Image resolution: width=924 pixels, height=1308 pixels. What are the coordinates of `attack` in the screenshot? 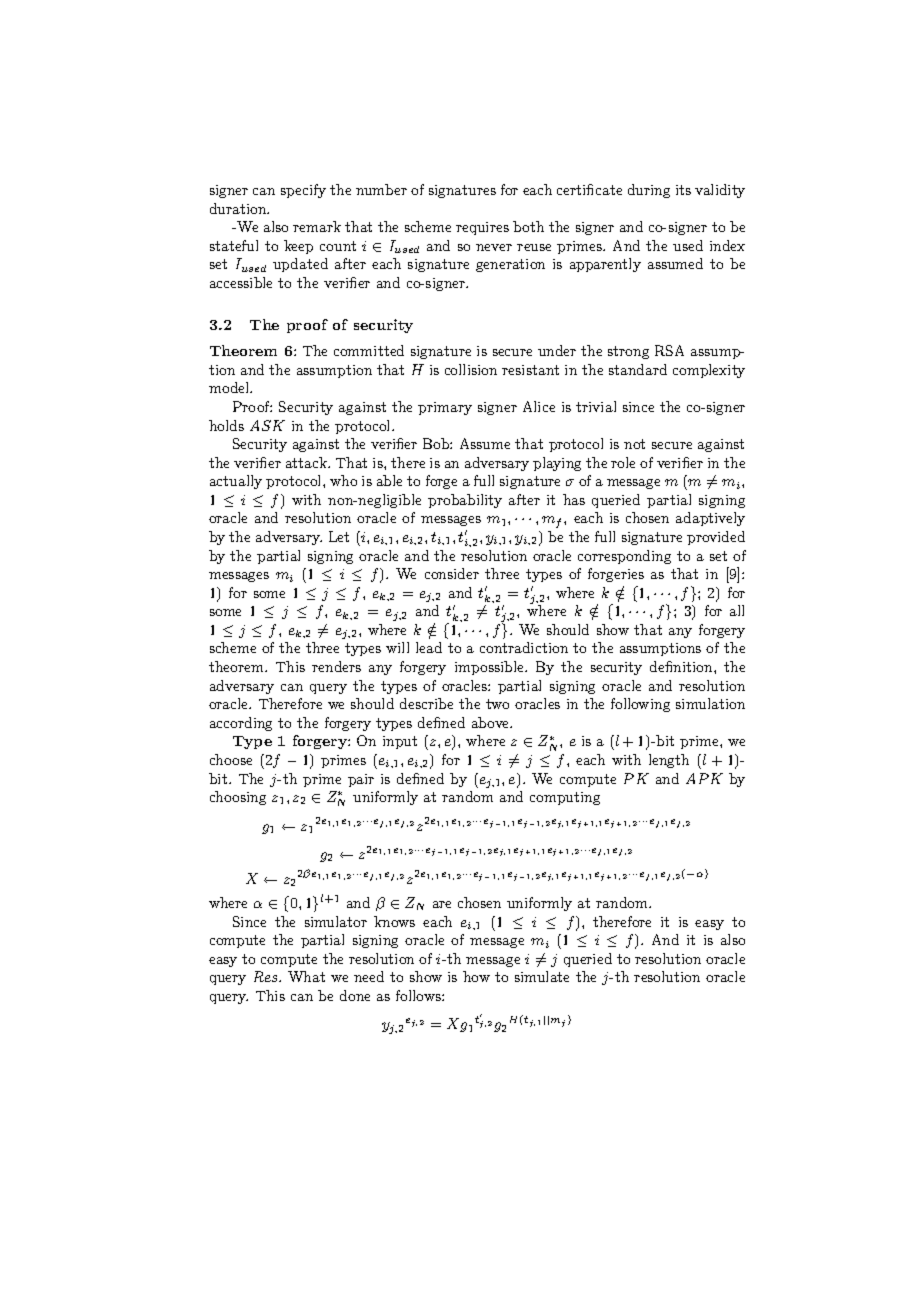 It's located at (307, 462).
